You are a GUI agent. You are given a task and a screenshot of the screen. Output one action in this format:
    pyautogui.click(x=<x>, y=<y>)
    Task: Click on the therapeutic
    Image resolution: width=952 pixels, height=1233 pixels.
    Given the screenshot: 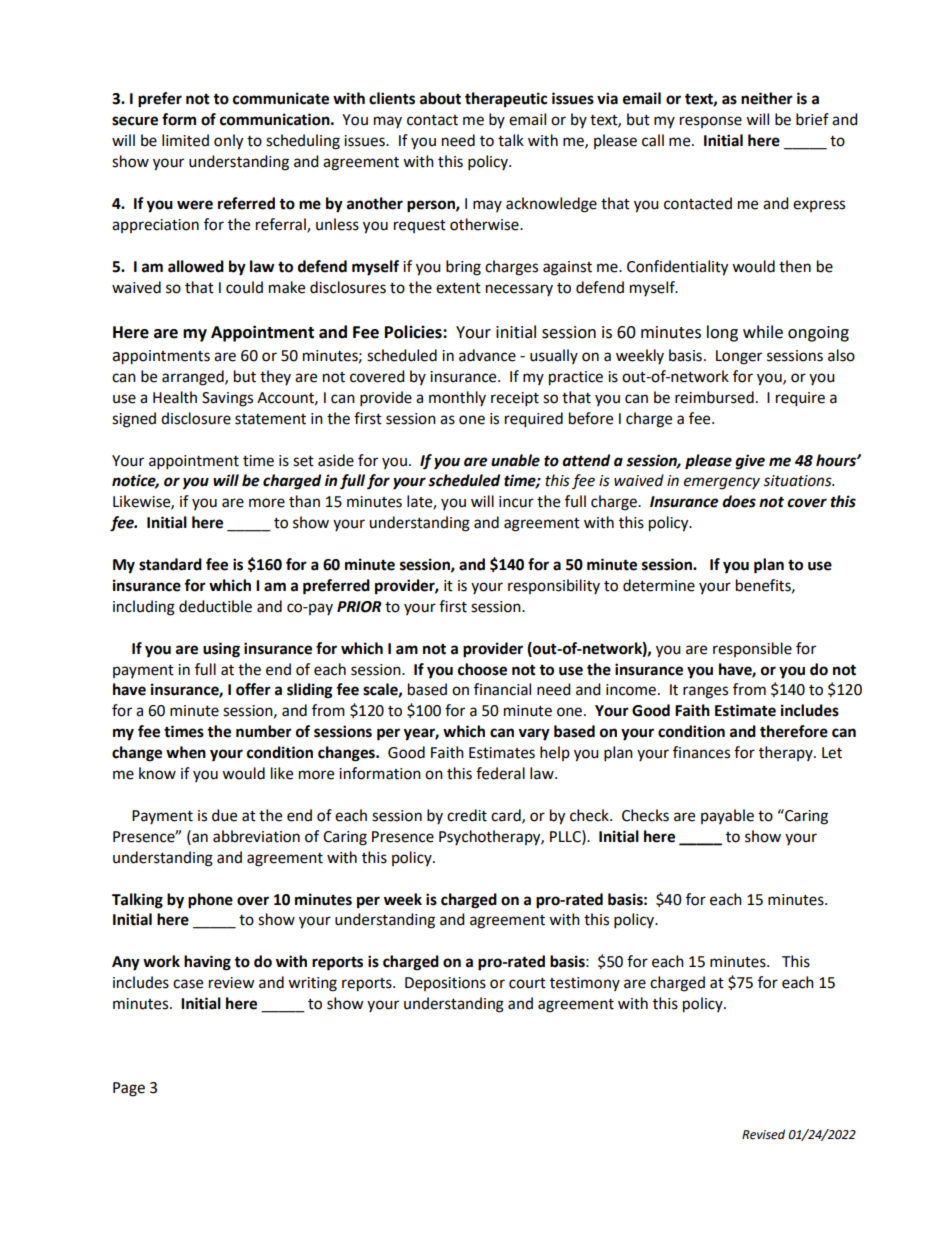 What is the action you would take?
    pyautogui.click(x=506, y=100)
